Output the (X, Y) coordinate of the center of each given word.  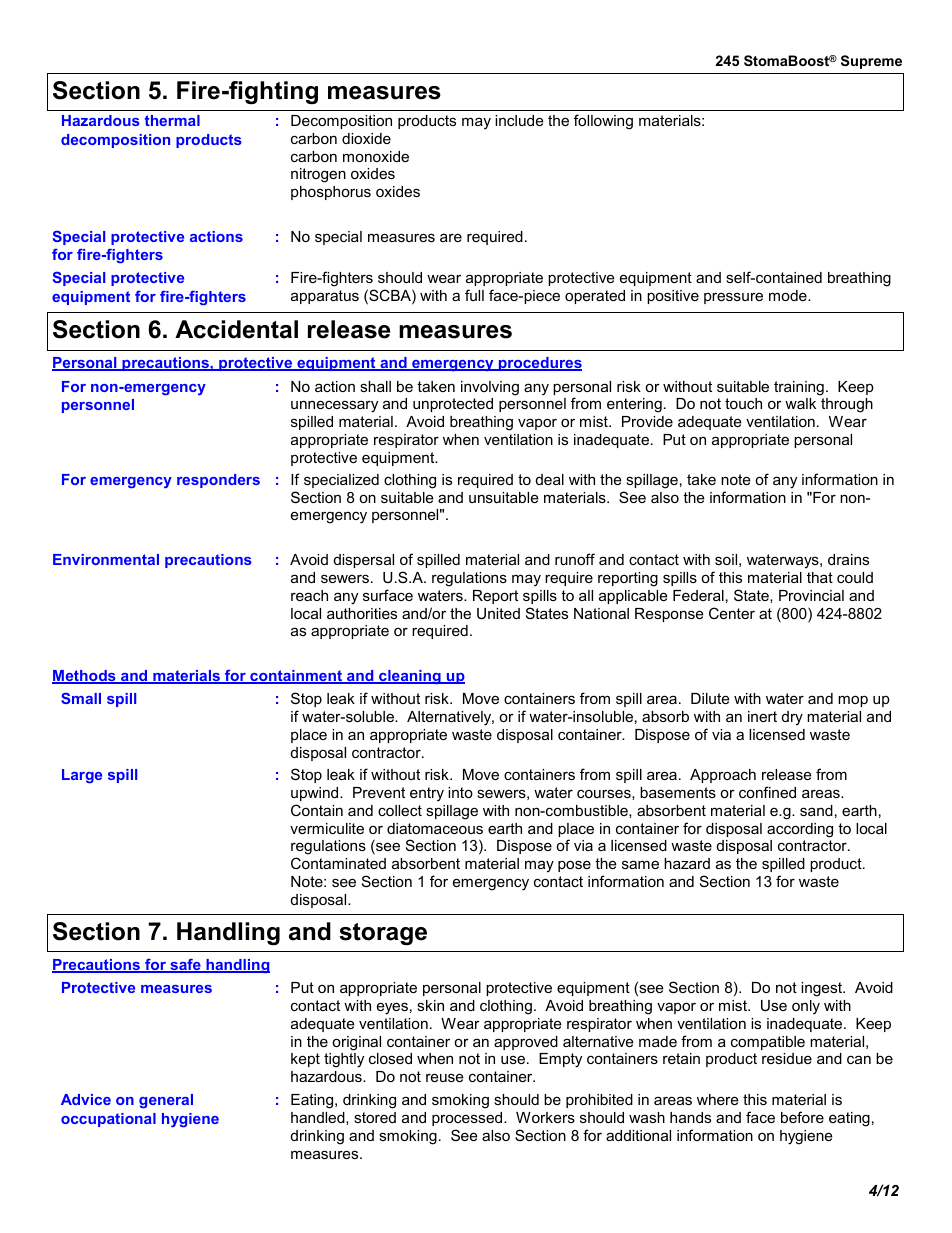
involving (490, 388)
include (519, 120)
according (800, 830)
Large (82, 776)
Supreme (871, 62)
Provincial (811, 595)
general (166, 1101)
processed (468, 1119)
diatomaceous (435, 828)
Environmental (106, 559)
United (498, 613)
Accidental (236, 329)
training (799, 388)
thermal (172, 120)
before (802, 1117)
